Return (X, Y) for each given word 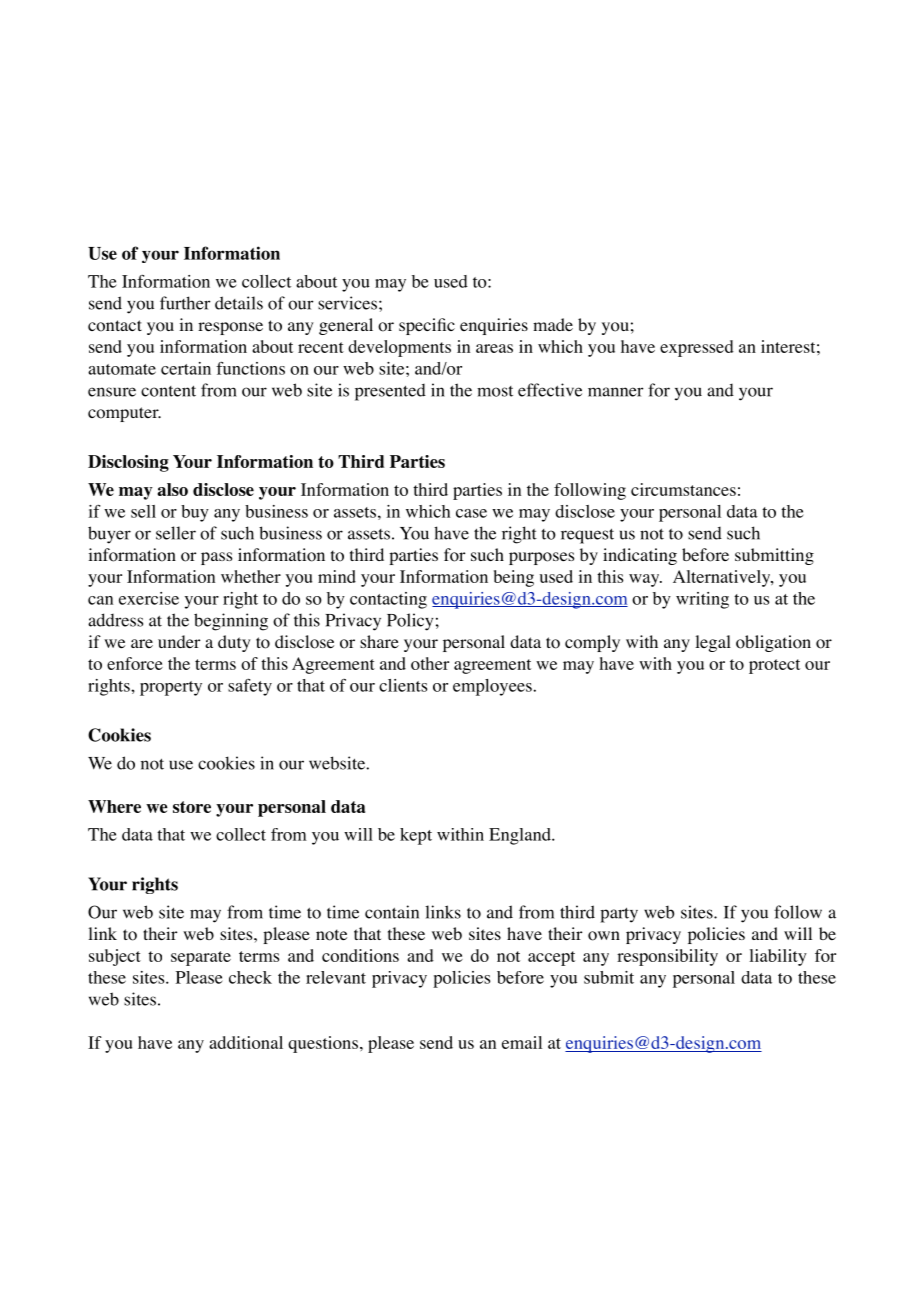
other (430, 663)
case (471, 513)
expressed (697, 348)
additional (246, 1042)
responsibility (667, 957)
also (172, 489)
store (192, 807)
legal (713, 643)
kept (416, 836)
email (522, 1042)
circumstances (683, 489)
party (619, 915)
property (171, 688)
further (185, 303)
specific (427, 326)
